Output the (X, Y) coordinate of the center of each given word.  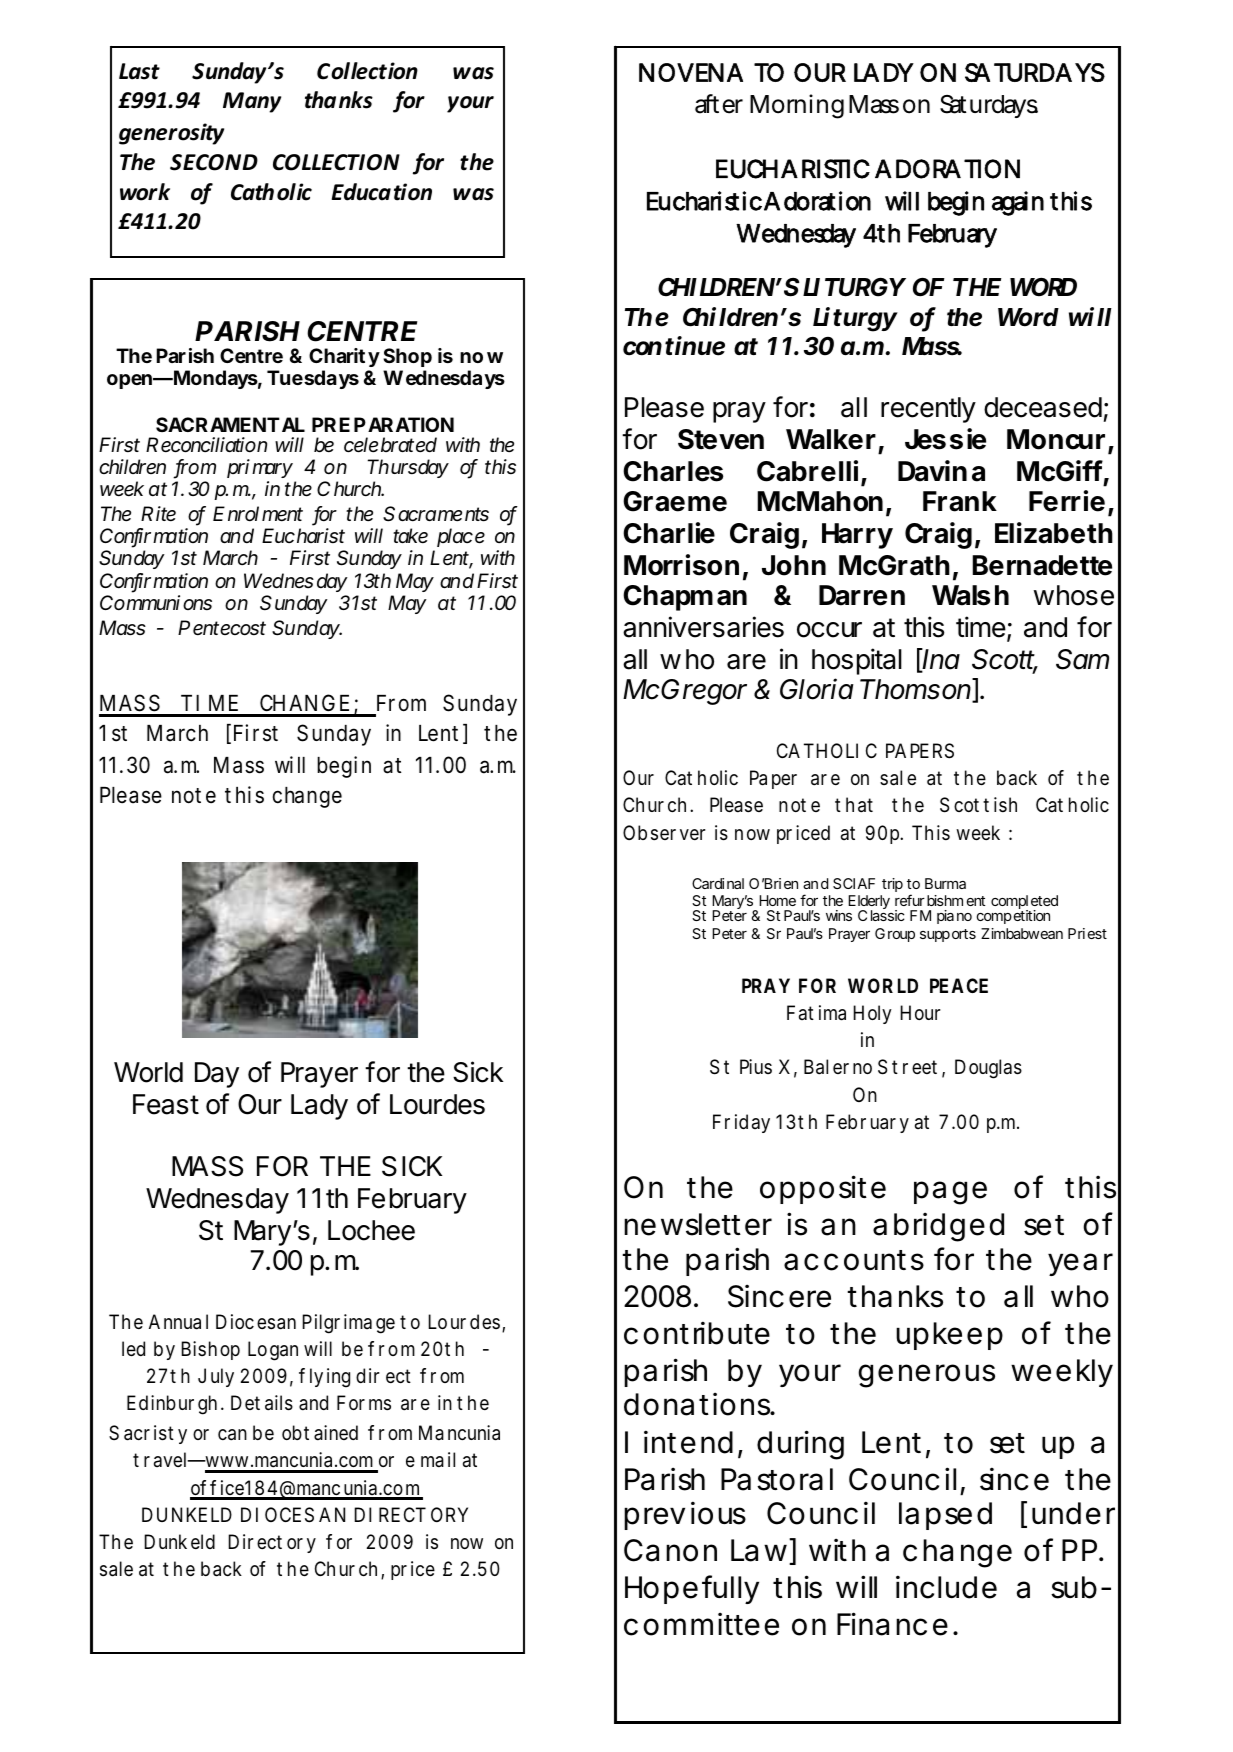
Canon (670, 1550)
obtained (320, 1433)
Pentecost (222, 628)
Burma (945, 883)
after (719, 104)
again (1018, 203)
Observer (664, 833)
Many (252, 102)
